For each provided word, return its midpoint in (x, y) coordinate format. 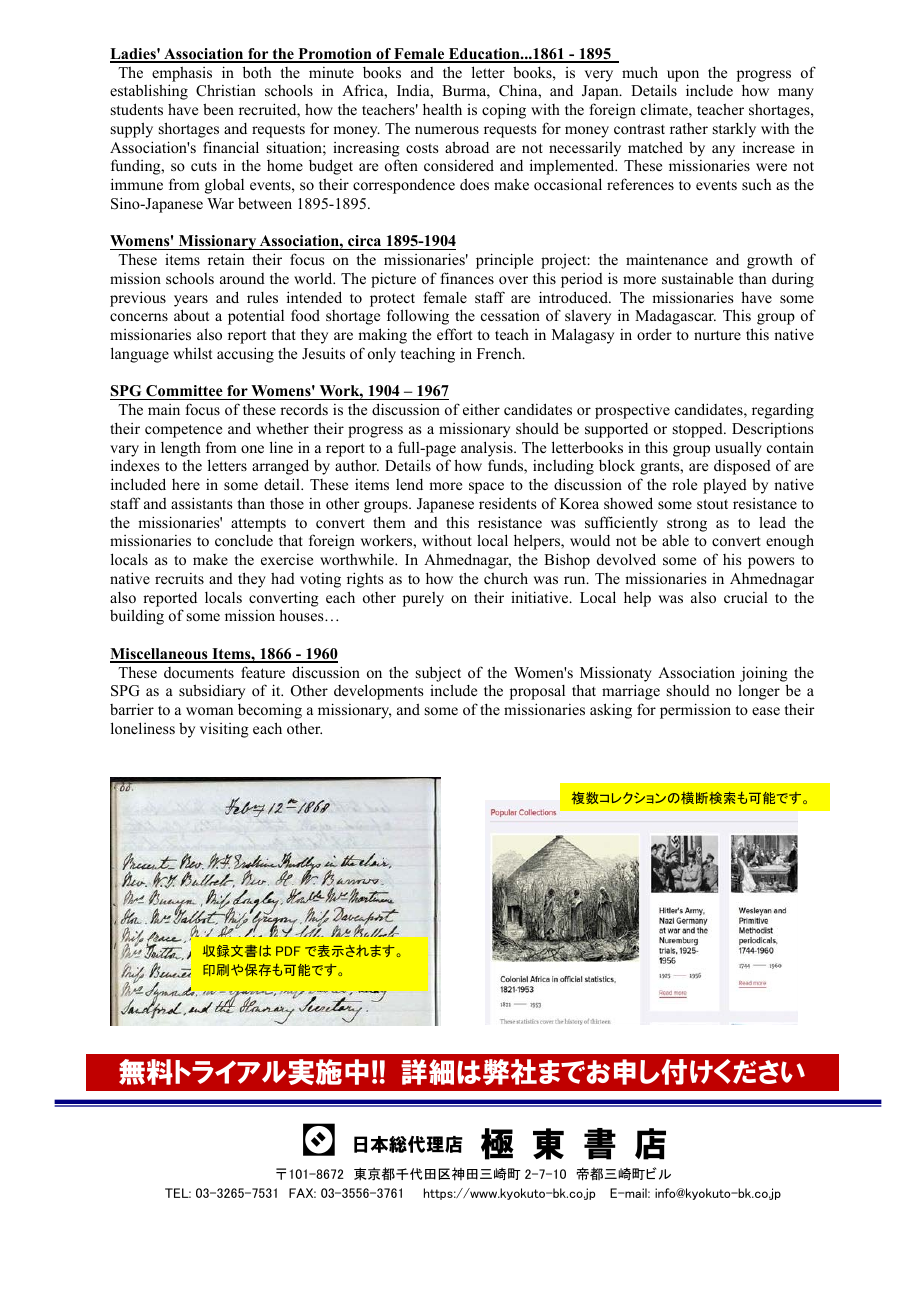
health (442, 109)
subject (438, 674)
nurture (717, 335)
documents (199, 672)
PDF (288, 951)
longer (759, 692)
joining (764, 674)
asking (611, 711)
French (500, 353)
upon (683, 76)
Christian (226, 90)
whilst (192, 353)
